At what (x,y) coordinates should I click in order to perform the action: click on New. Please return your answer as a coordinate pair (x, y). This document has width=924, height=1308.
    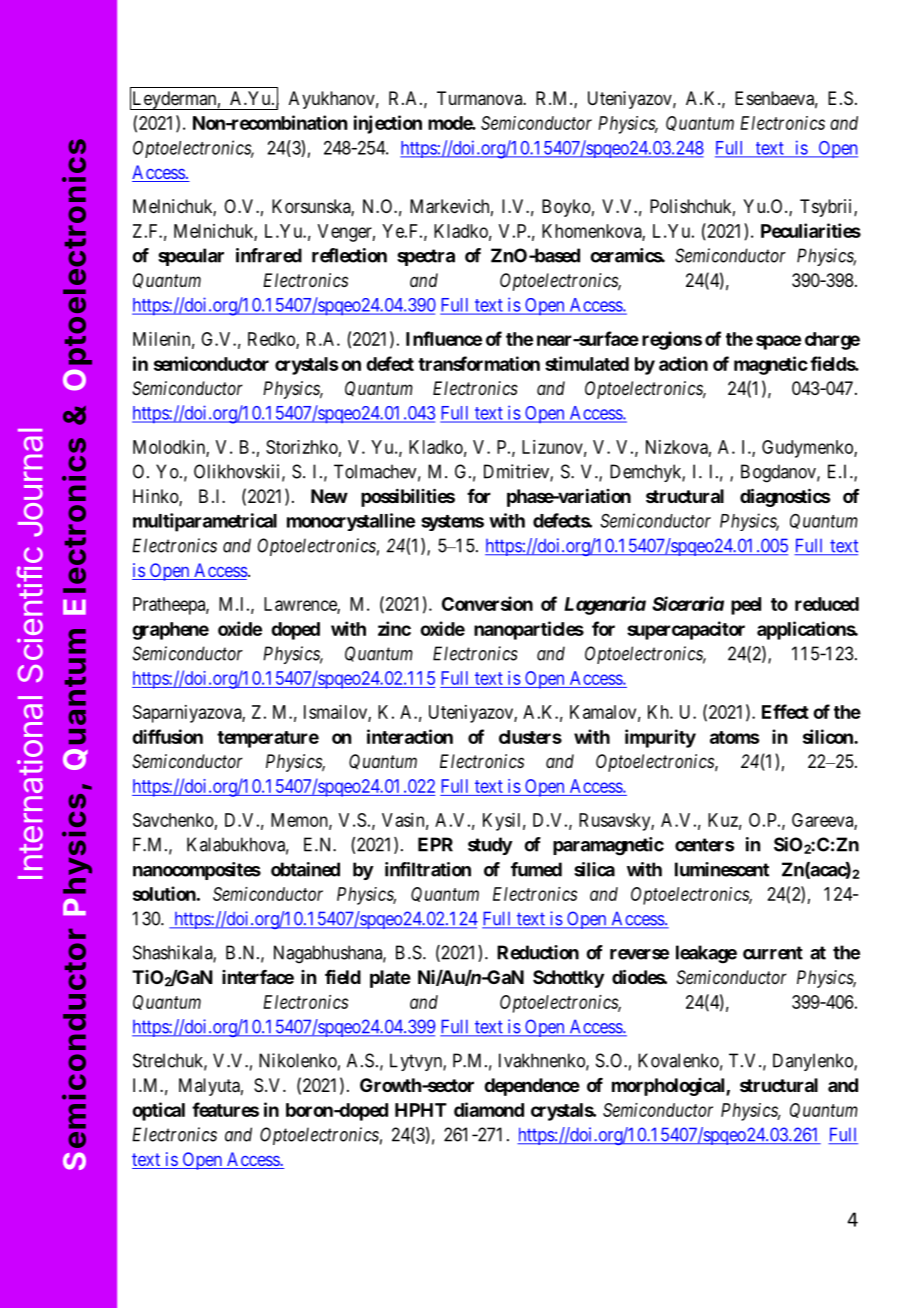
    Looking at the image, I should click on (329, 496).
